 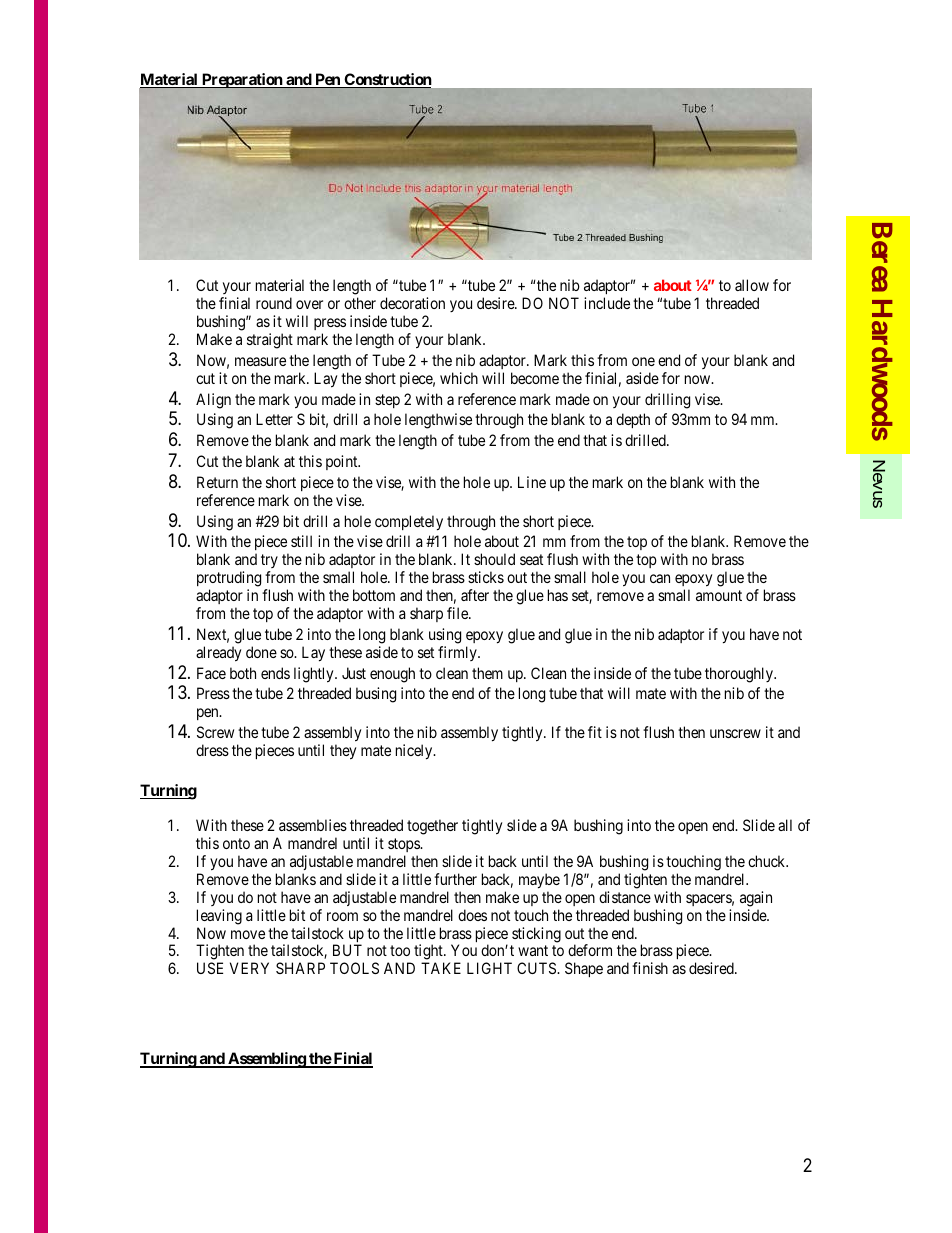 What do you see at coordinates (432, 827) in the screenshot?
I see `together` at bounding box center [432, 827].
